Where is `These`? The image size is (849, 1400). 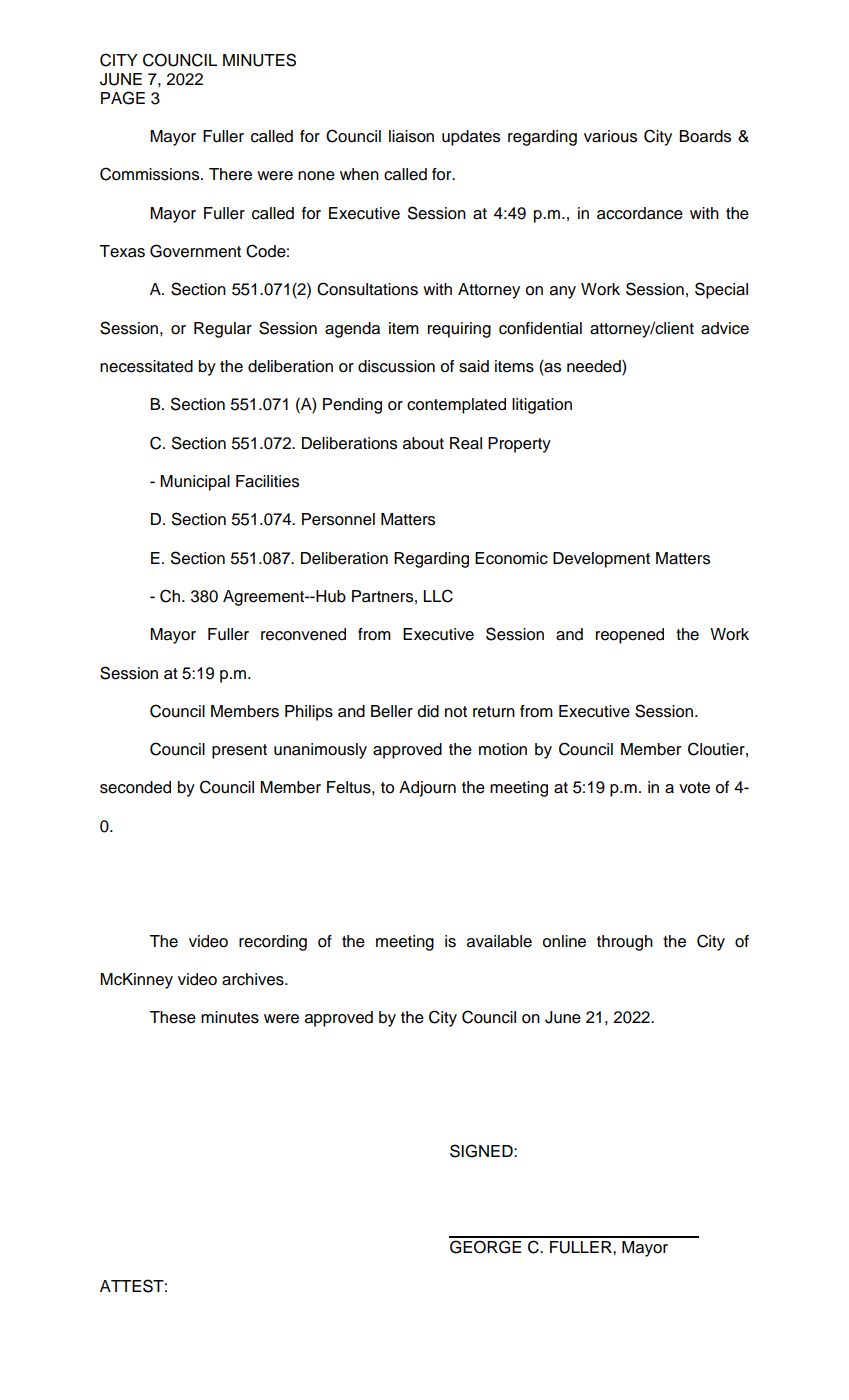
These is located at coordinates (172, 1017).
